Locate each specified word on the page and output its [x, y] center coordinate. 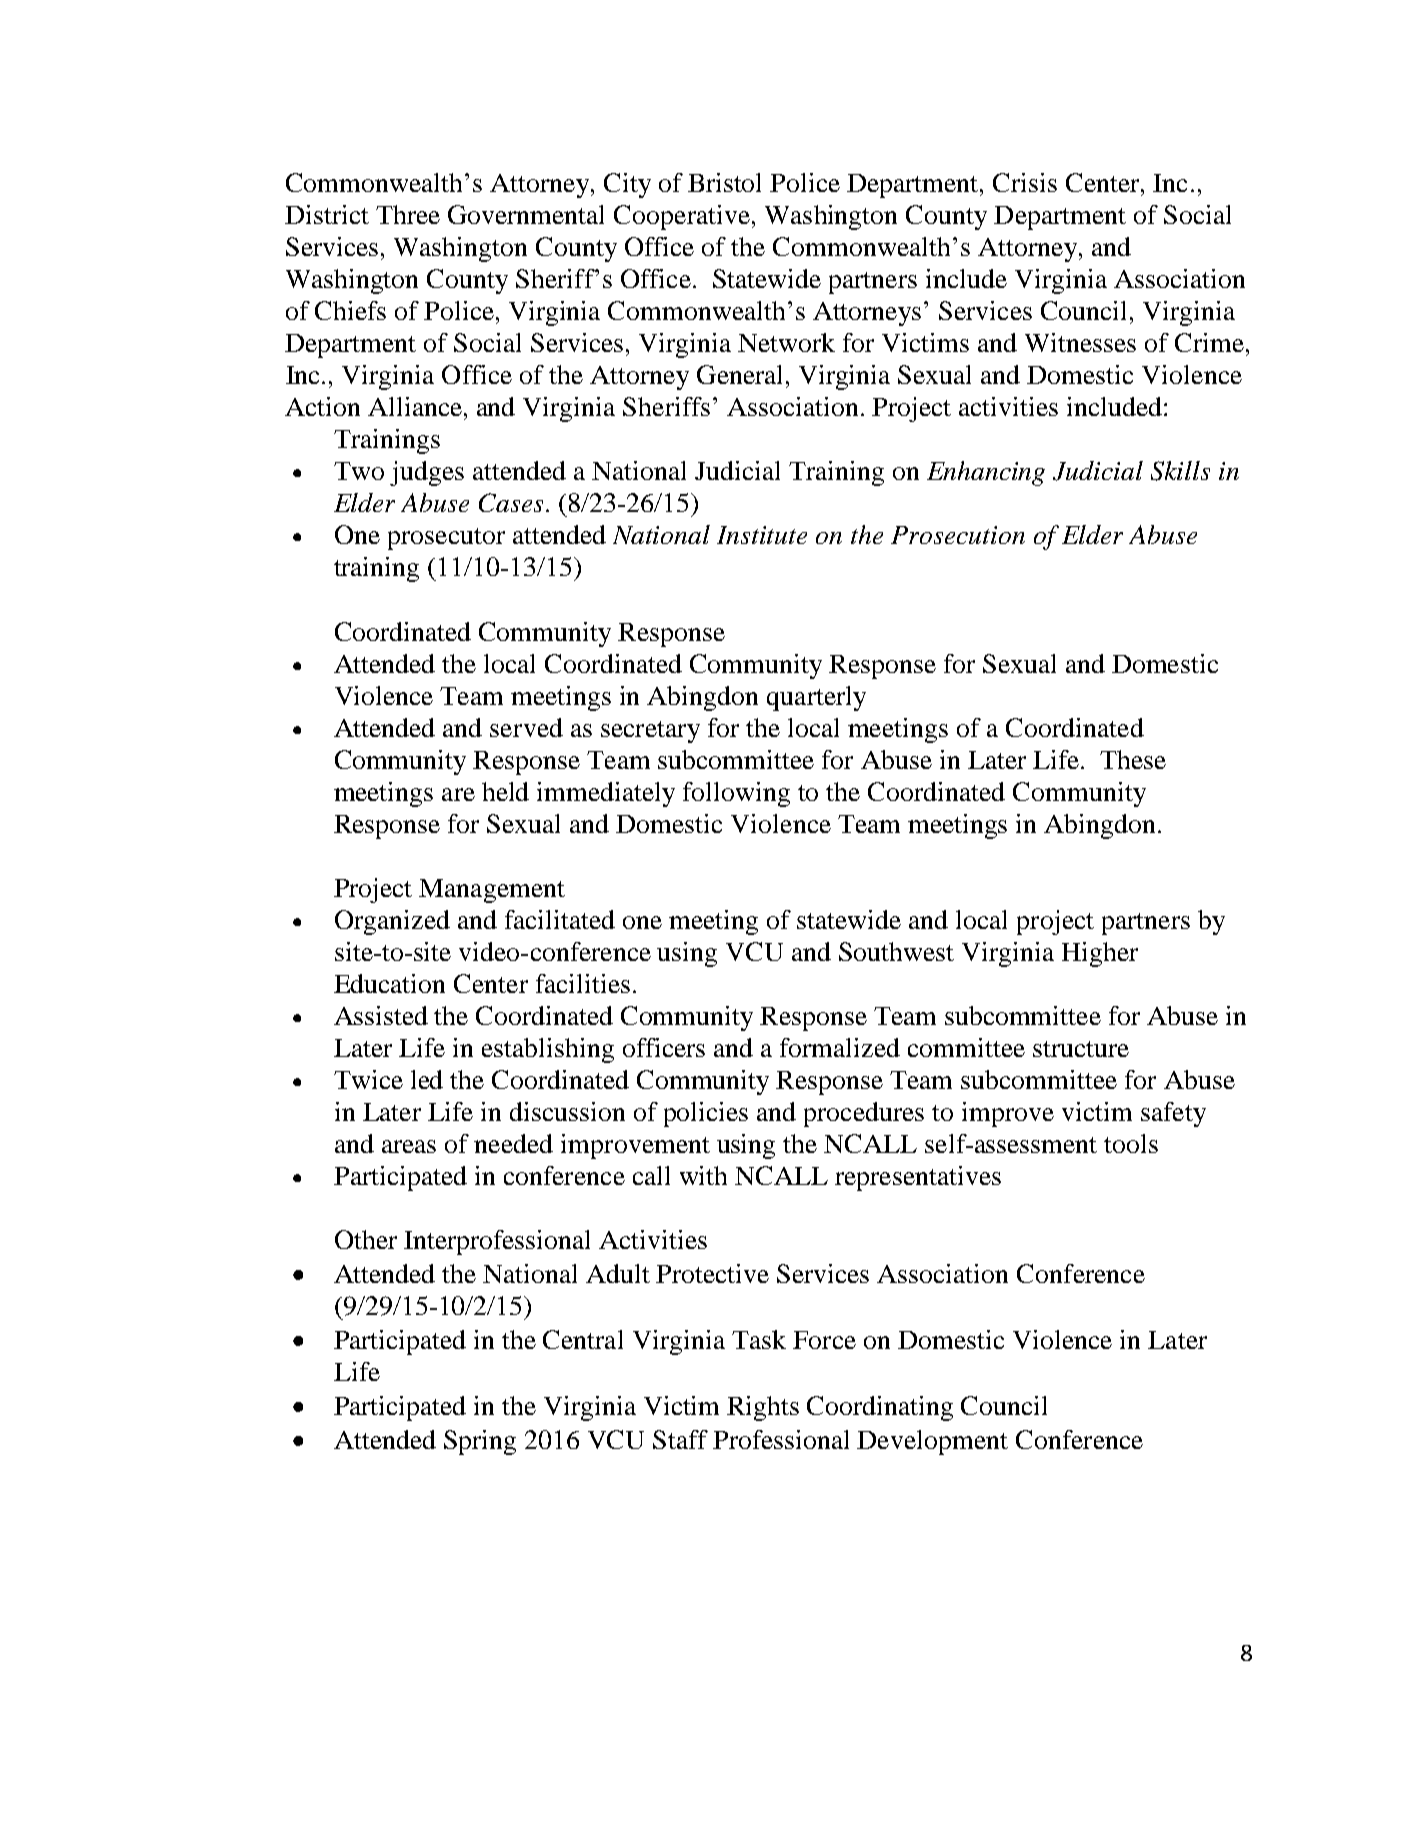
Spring [480, 1442]
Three [408, 214]
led [427, 1079]
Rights [763, 1408]
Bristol [724, 182]
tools [1131, 1143]
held [505, 791]
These [1133, 759]
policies [706, 1114]
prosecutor [446, 539]
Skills [1180, 471]
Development [932, 1442]
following [736, 794]
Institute [762, 535]
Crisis [1025, 182]
